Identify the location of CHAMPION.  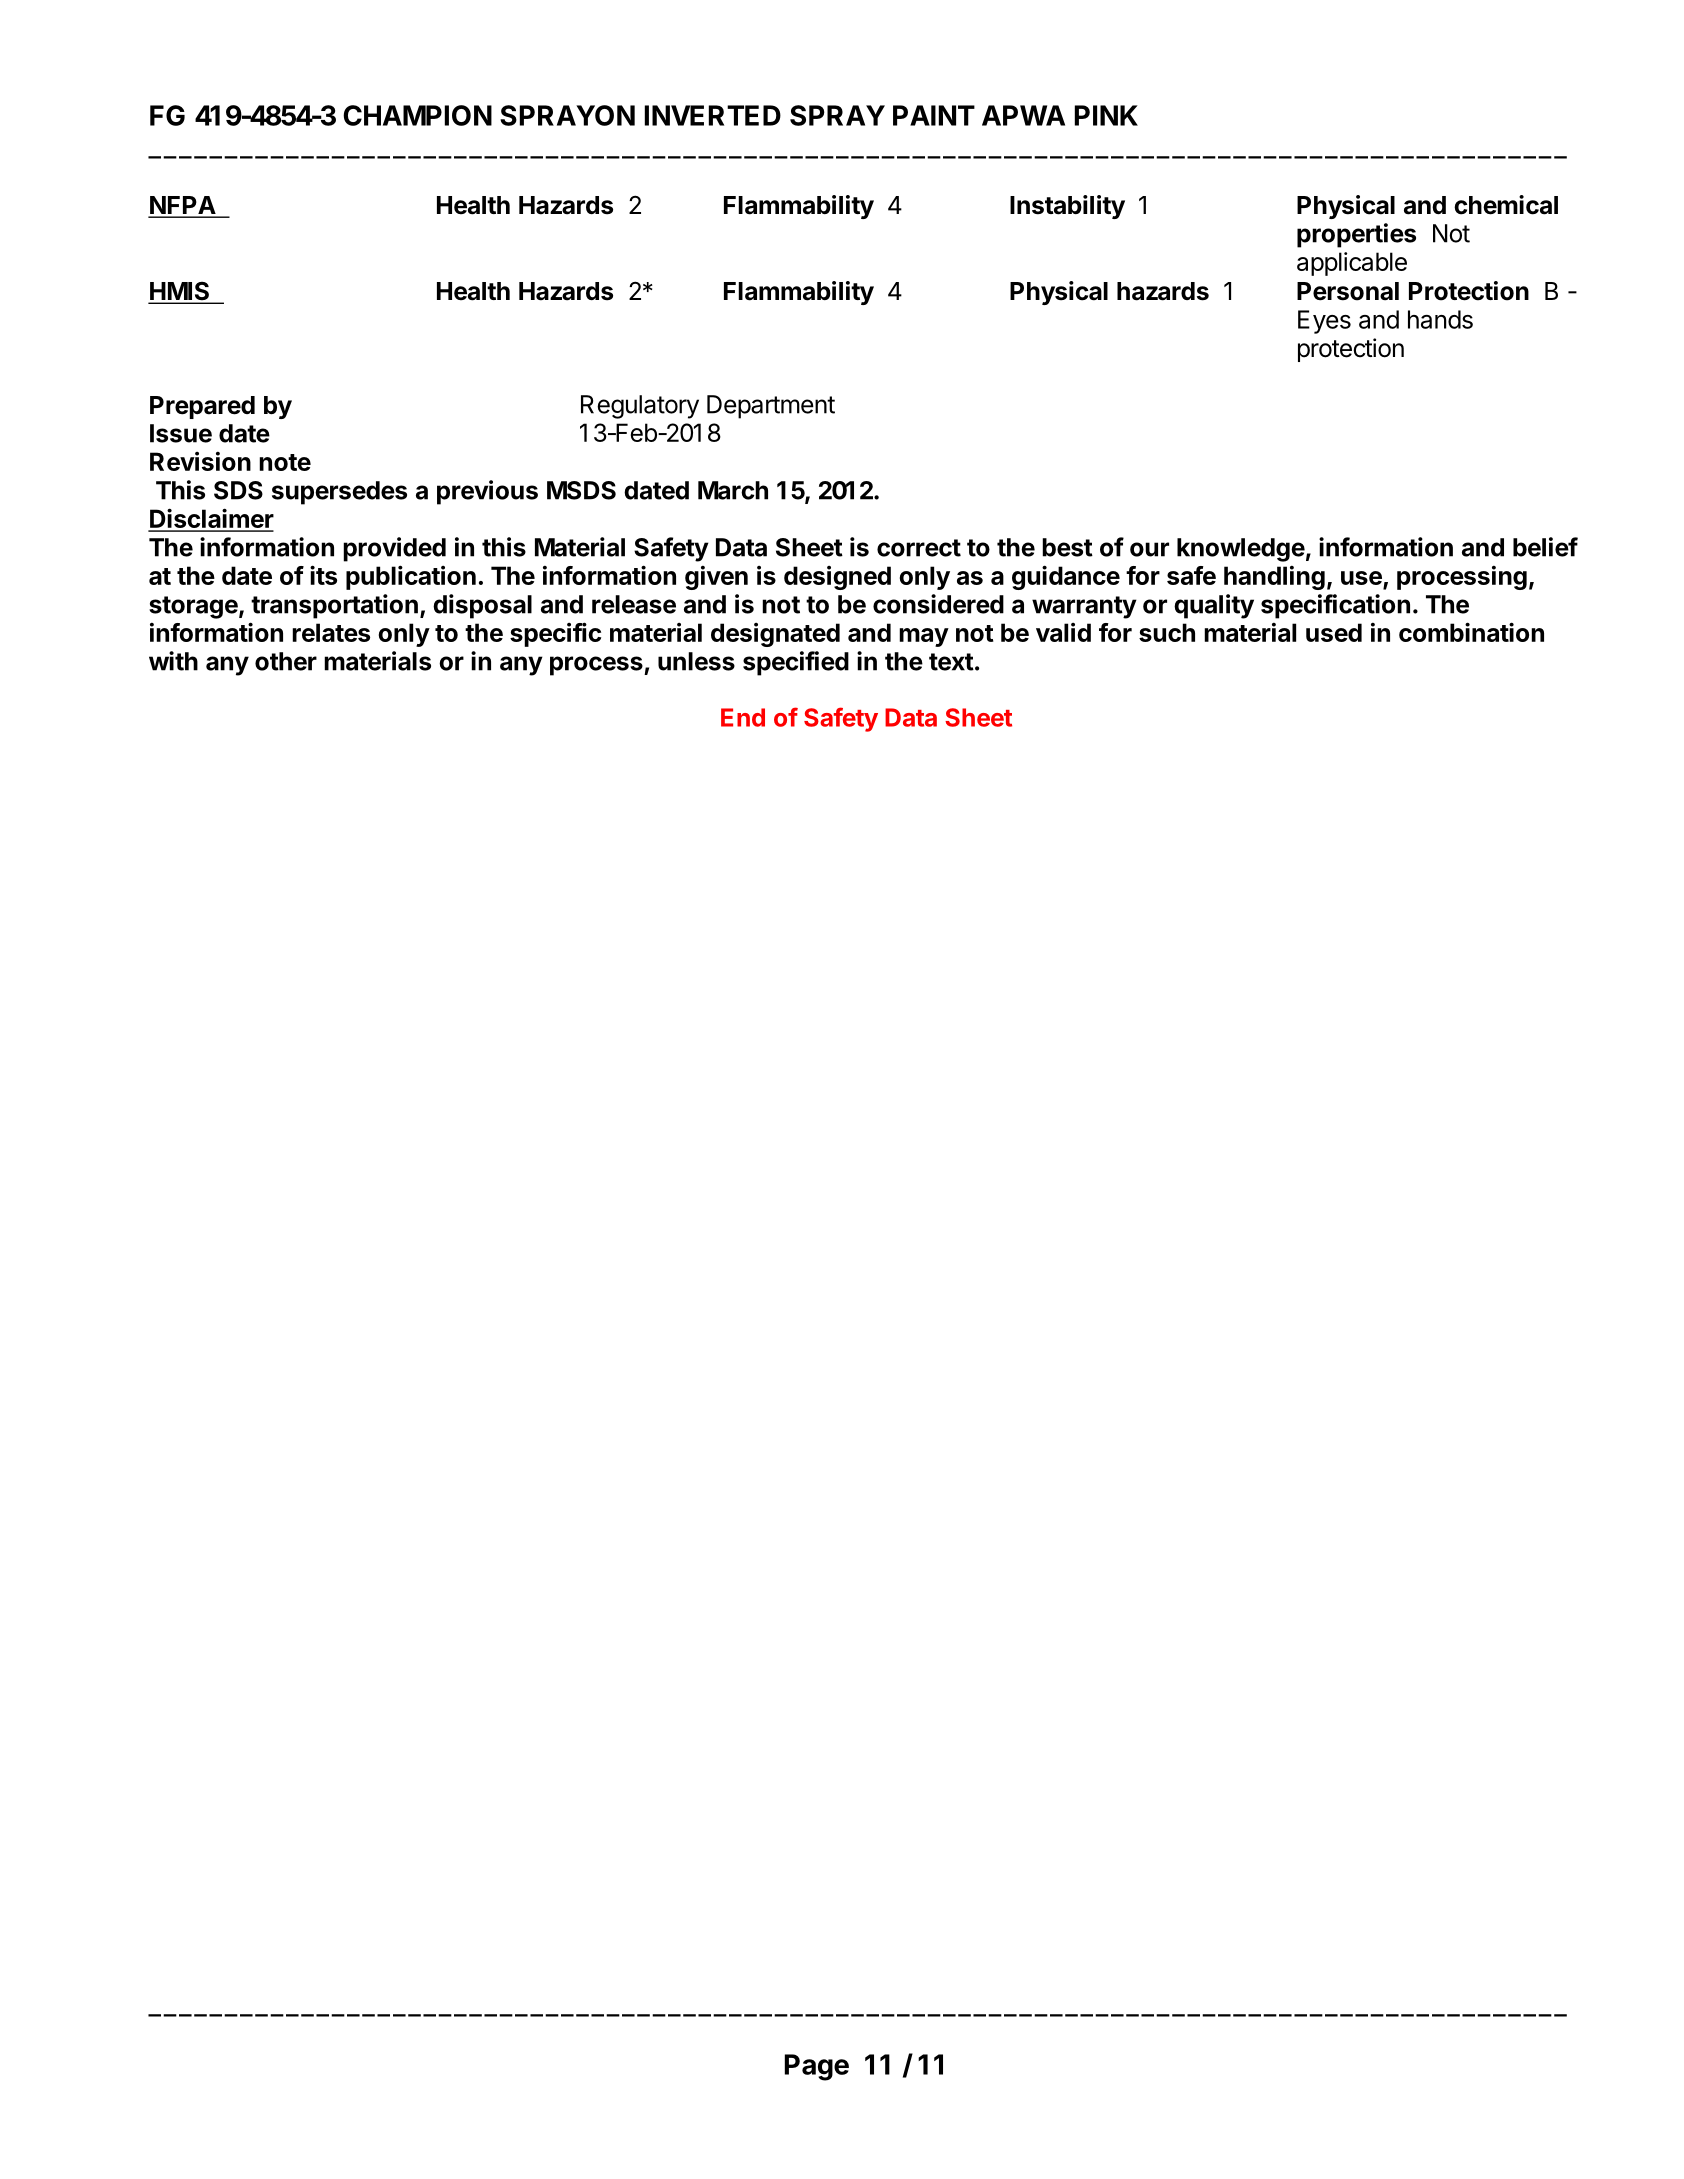
(417, 115).
